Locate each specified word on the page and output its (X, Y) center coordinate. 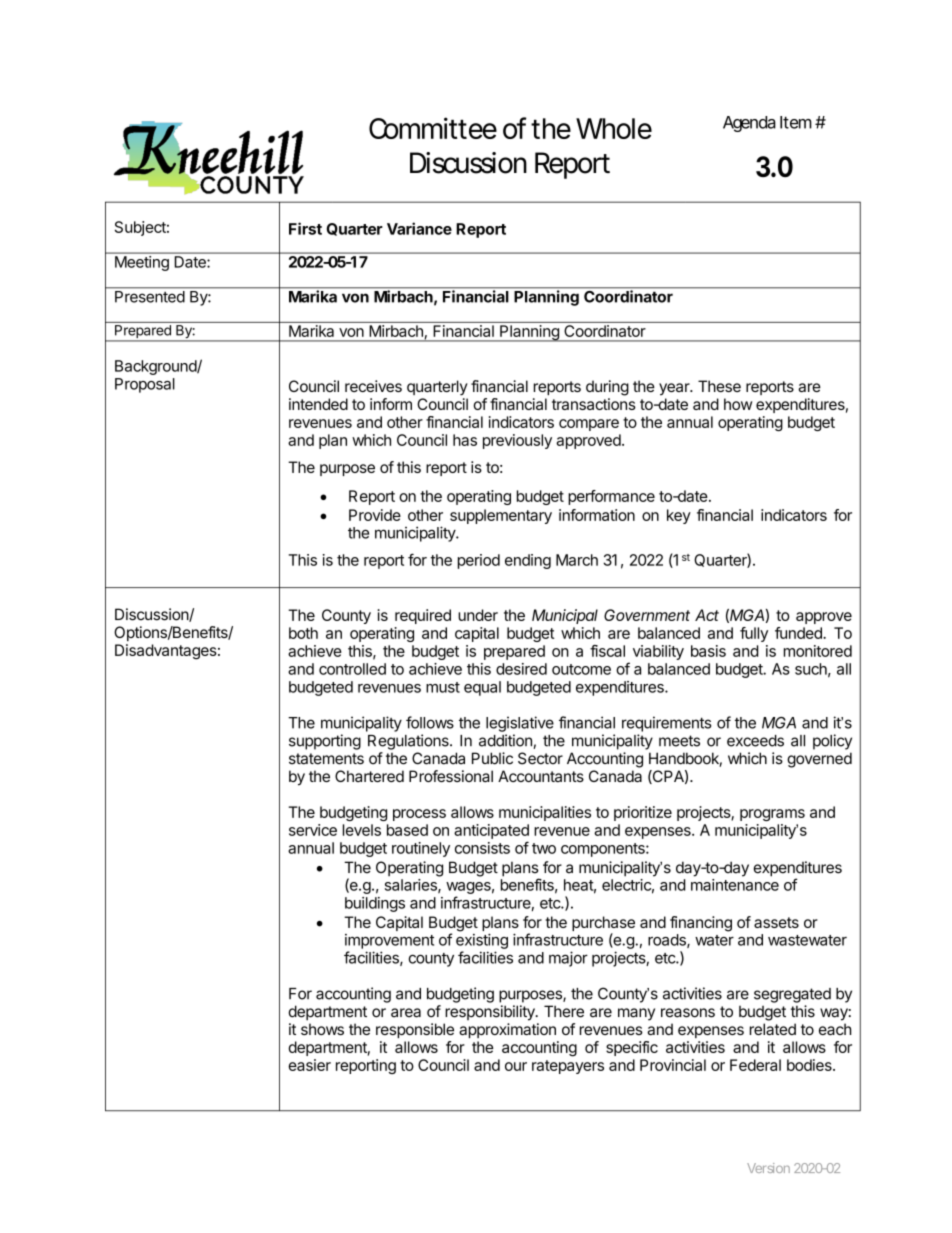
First (305, 228)
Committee (433, 128)
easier (309, 1065)
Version (768, 1168)
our (516, 1066)
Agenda (749, 124)
